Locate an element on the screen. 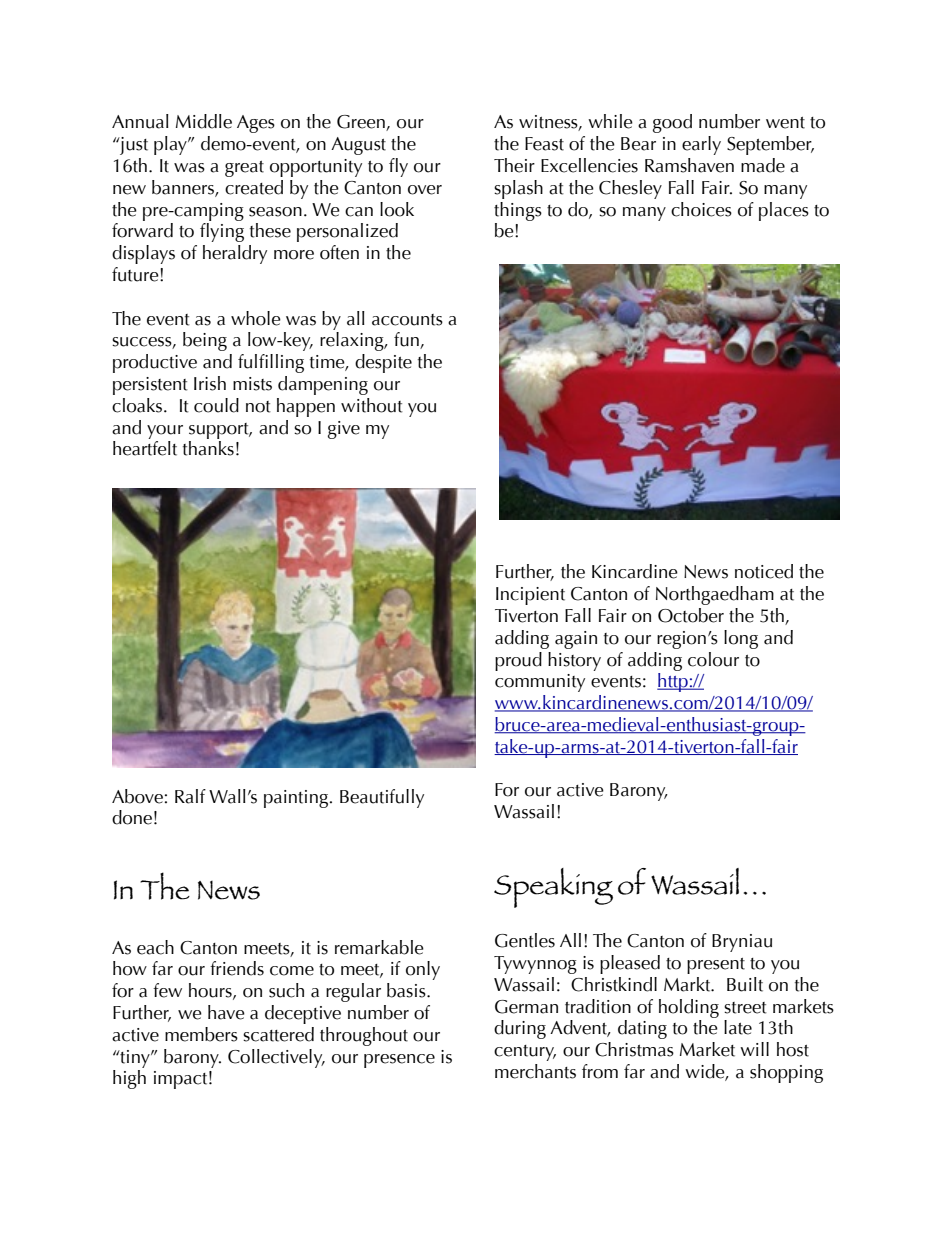 The height and width of the screenshot is (1233, 952). Middle is located at coordinates (204, 121).
